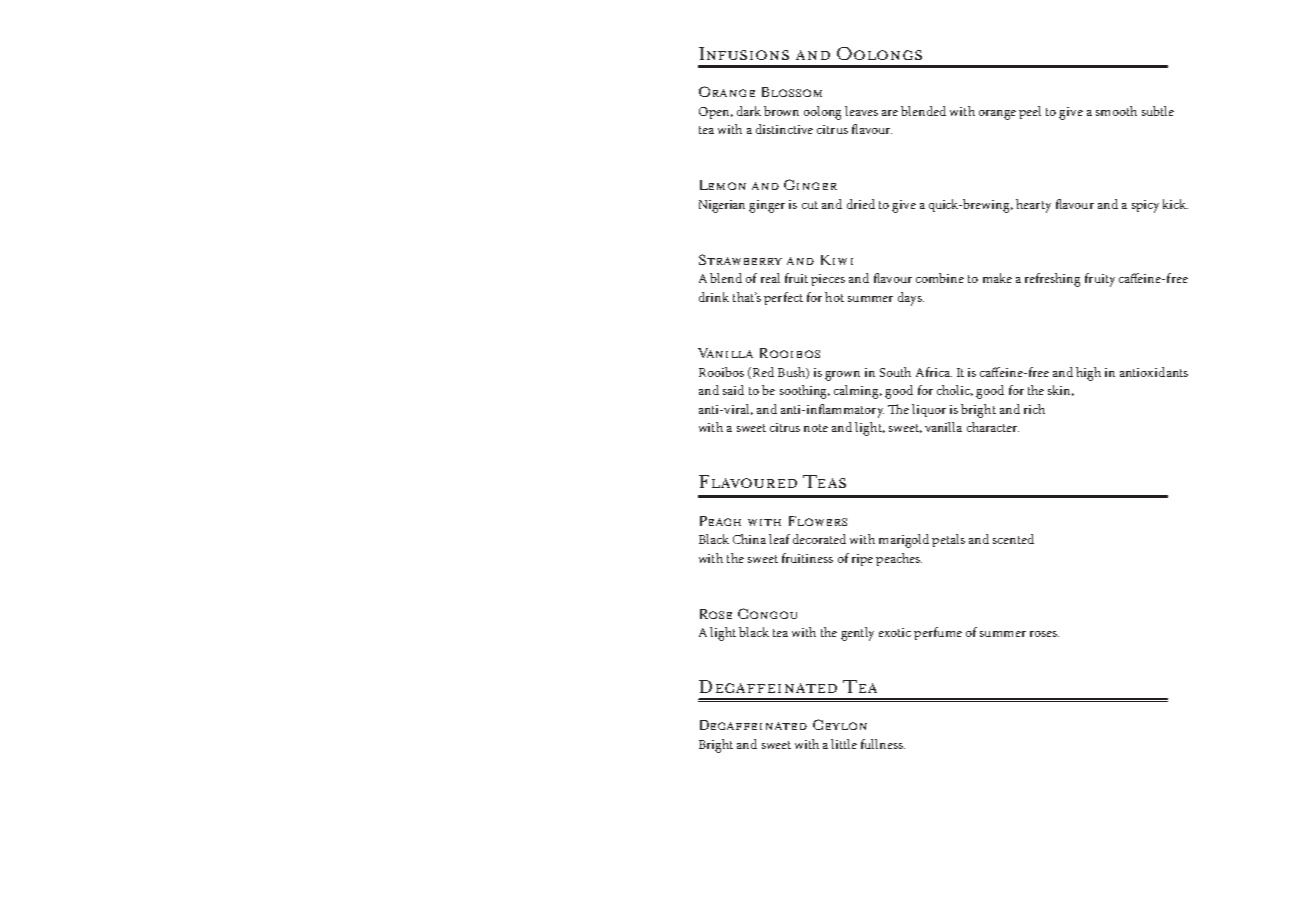 The image size is (1308, 924). Describe the element at coordinates (940, 278) in the document. I see `combine` at that location.
